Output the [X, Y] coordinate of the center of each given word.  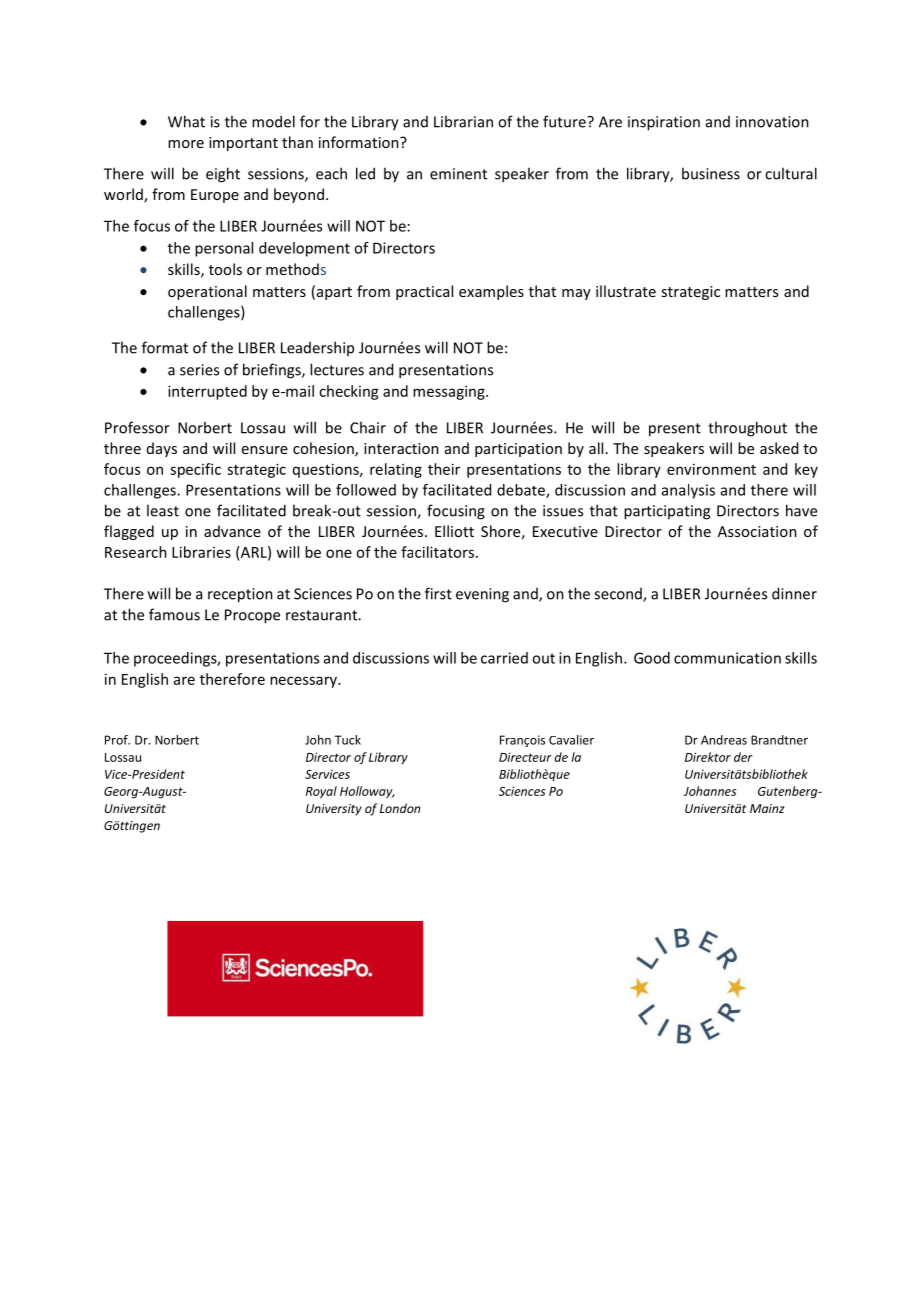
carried [504, 658]
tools [225, 269]
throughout [747, 429]
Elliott [454, 531]
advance [232, 531]
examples [491, 292]
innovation [772, 122]
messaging [450, 392]
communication [727, 658]
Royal [321, 792]
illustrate [626, 291]
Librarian [463, 121]
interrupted [207, 392]
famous [174, 614]
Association [757, 531]
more [186, 144]
